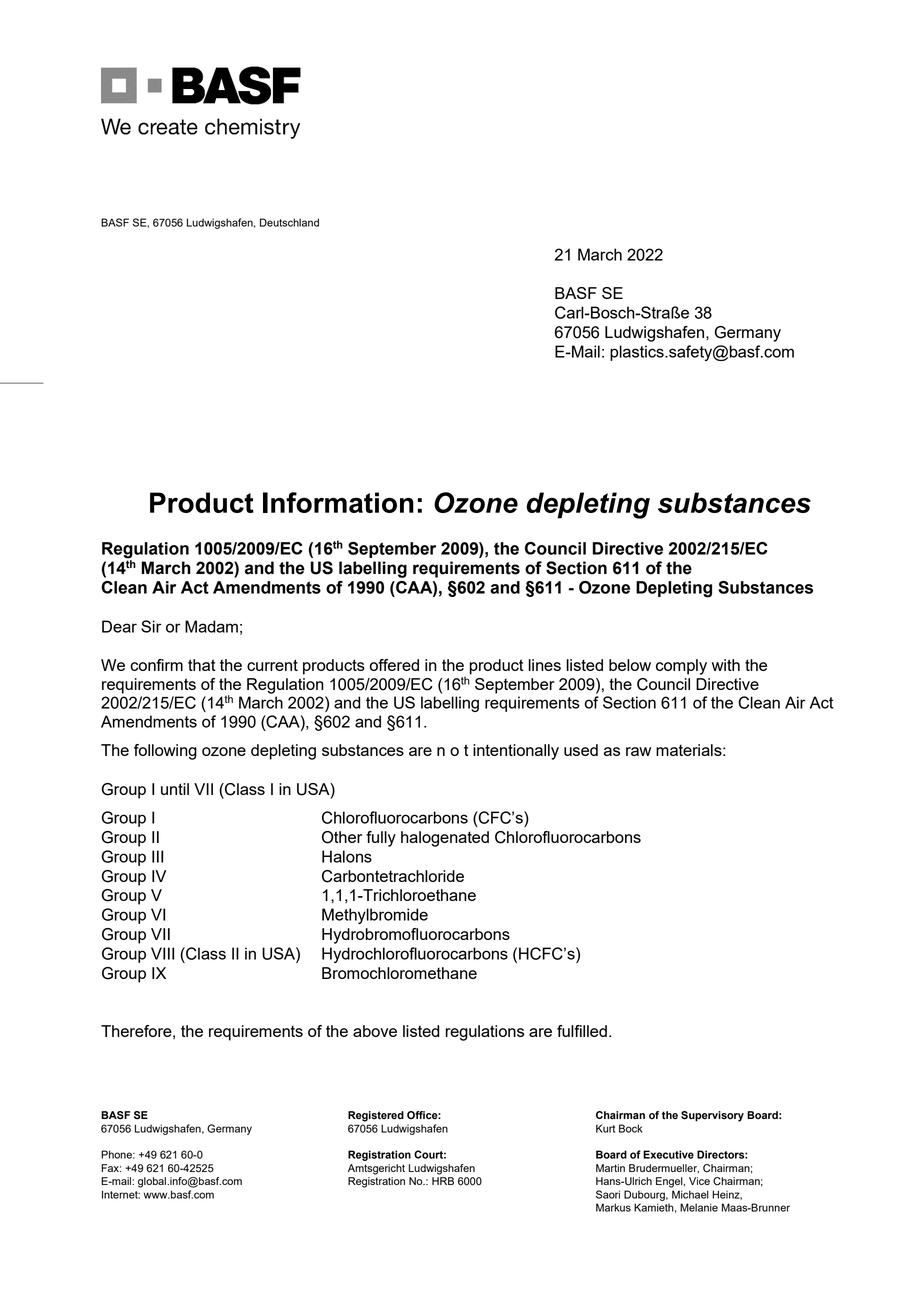 This screenshot has height=1308, width=924. What do you see at coordinates (162, 953) in the screenshot?
I see `VIII` at bounding box center [162, 953].
